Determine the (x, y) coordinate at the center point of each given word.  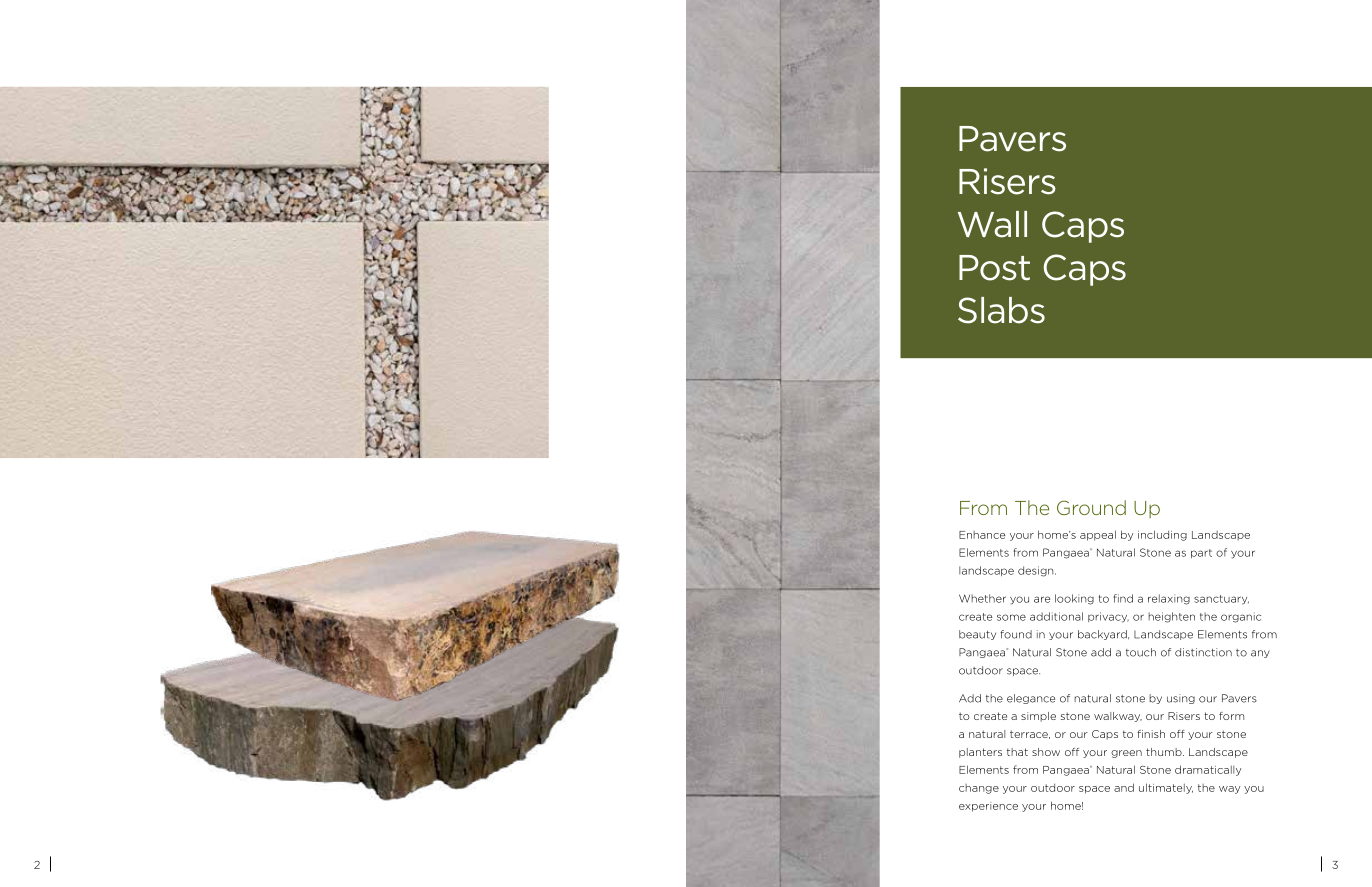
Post (994, 268)
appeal (1098, 535)
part (1201, 553)
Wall (992, 224)
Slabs (1001, 310)
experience (988, 807)
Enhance (982, 535)
